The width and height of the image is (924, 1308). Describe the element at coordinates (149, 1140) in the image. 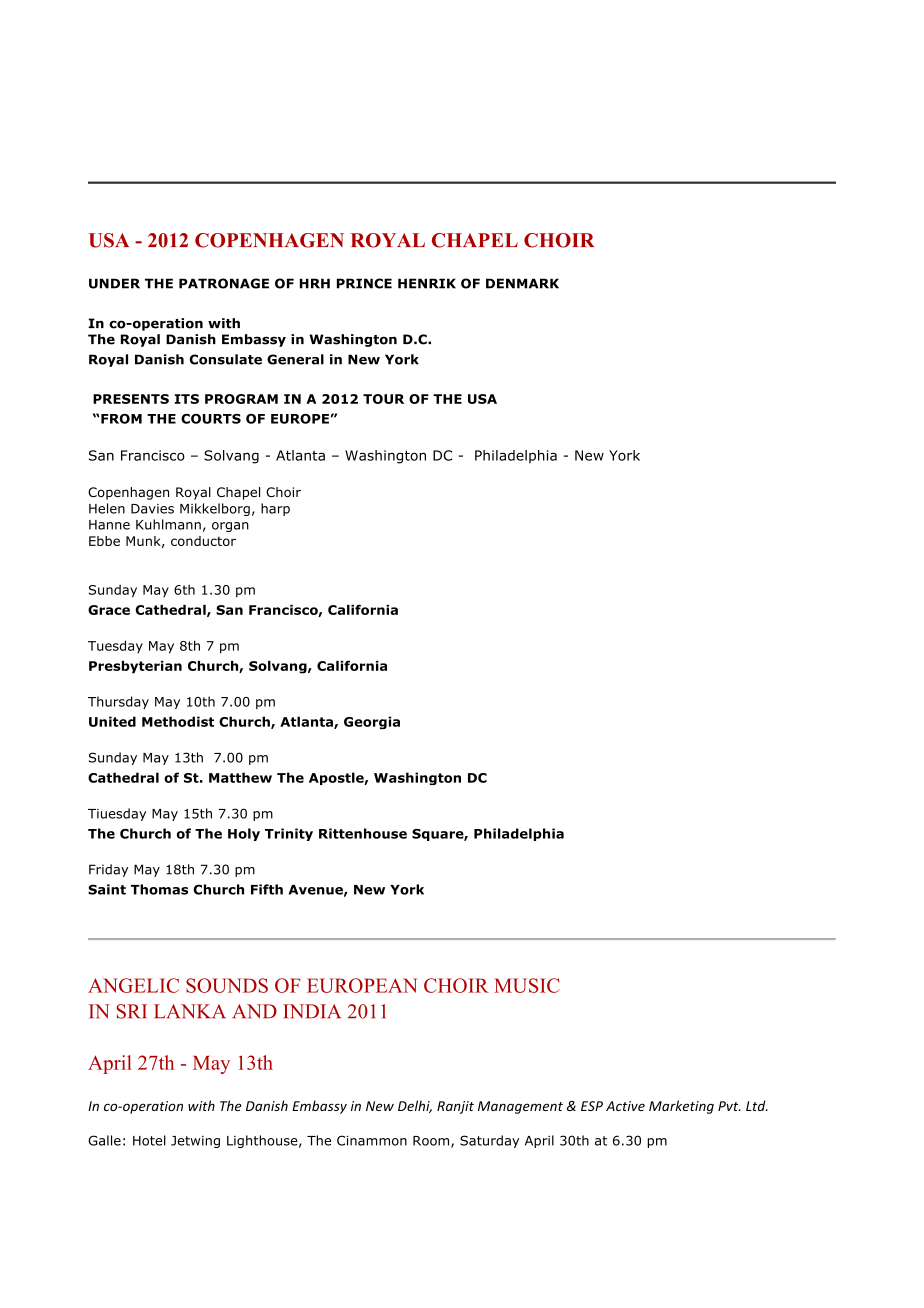

I see `Hotel` at that location.
